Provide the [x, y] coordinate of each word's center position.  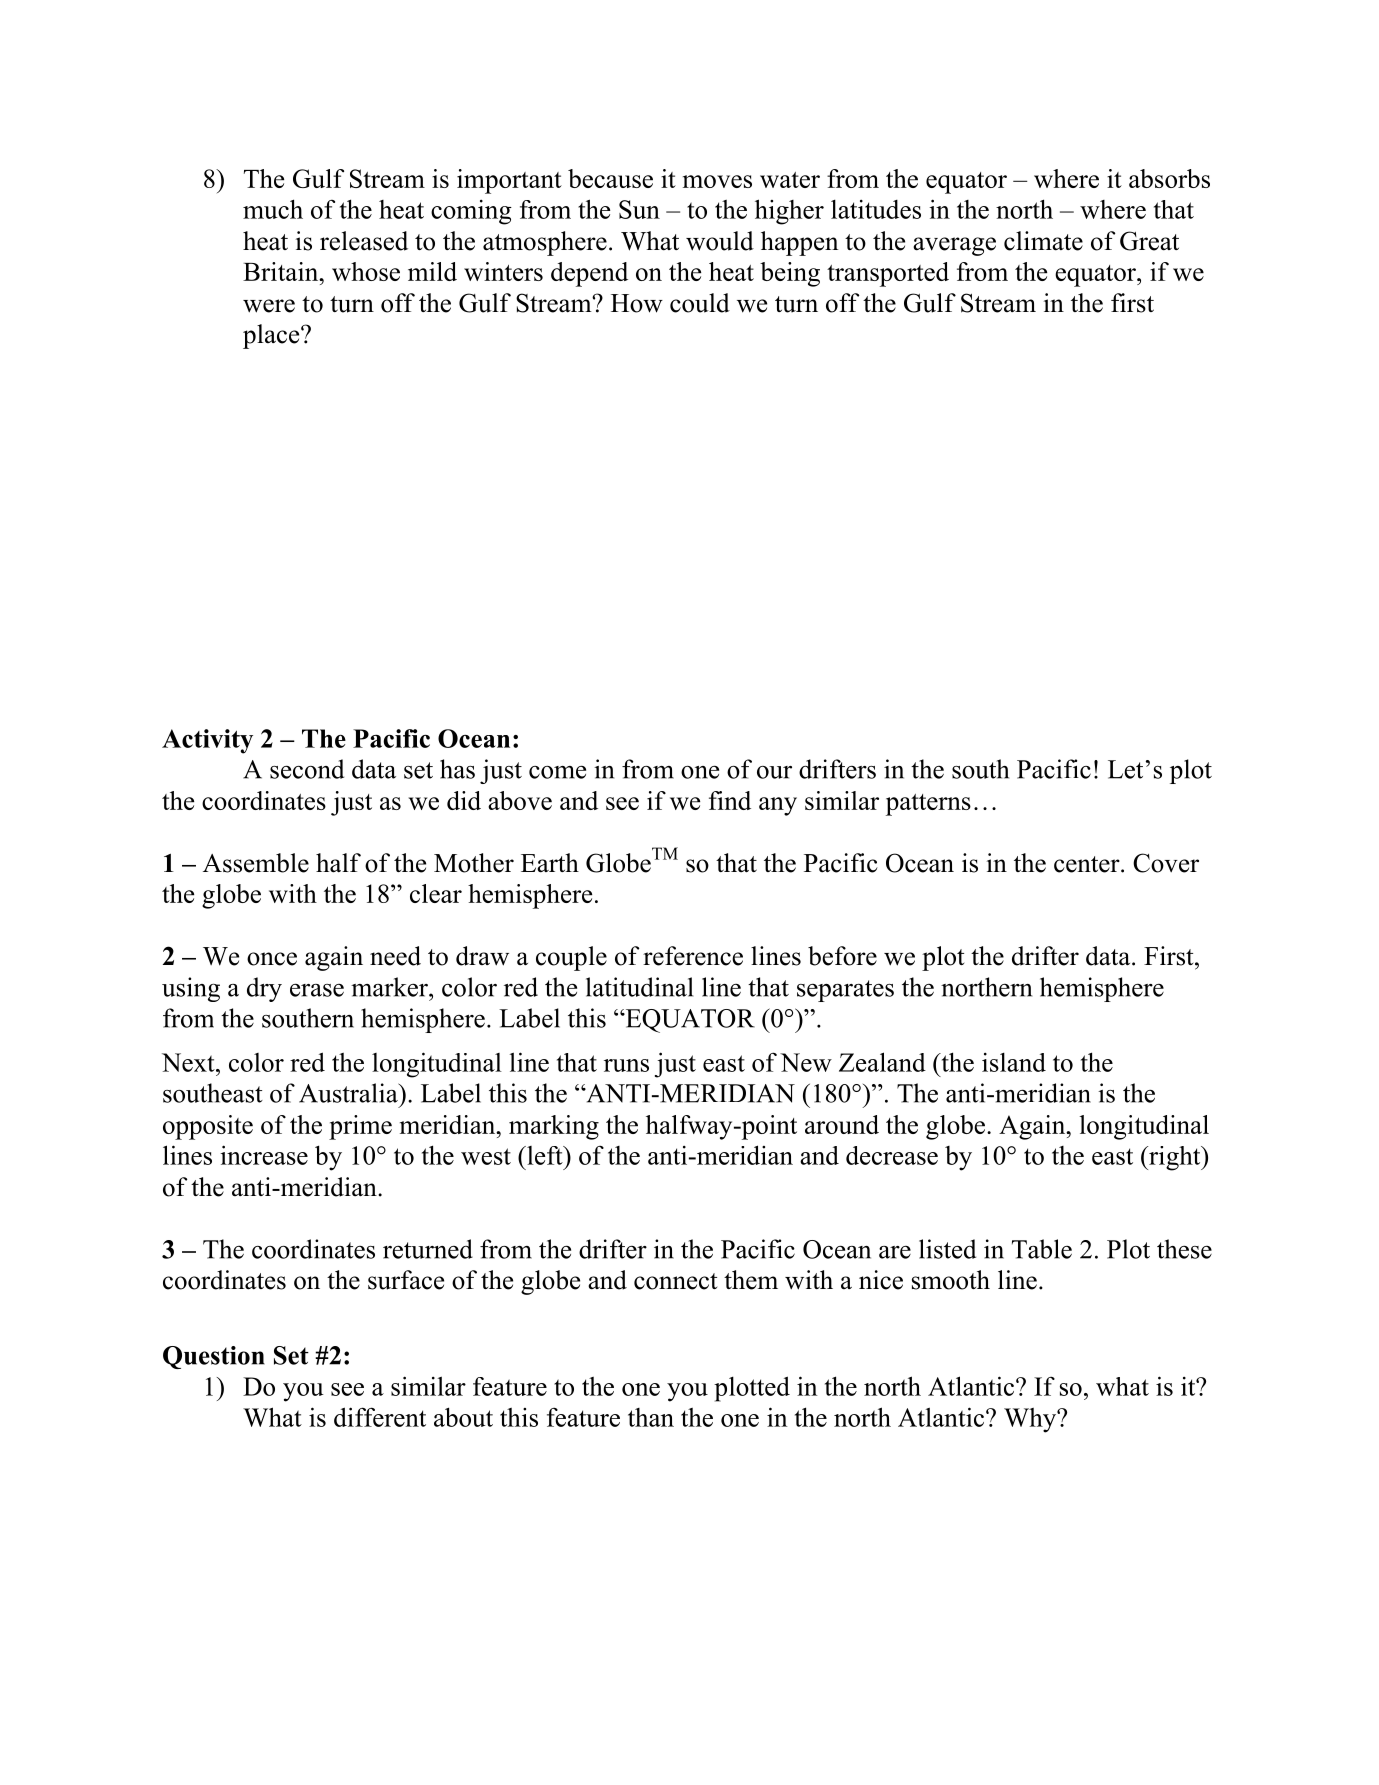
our [774, 772]
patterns [928, 805]
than [651, 1417]
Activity [207, 741]
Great [1149, 241]
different [380, 1417]
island [1014, 1062]
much [273, 209]
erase [317, 990]
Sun [639, 209]
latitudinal [639, 987]
